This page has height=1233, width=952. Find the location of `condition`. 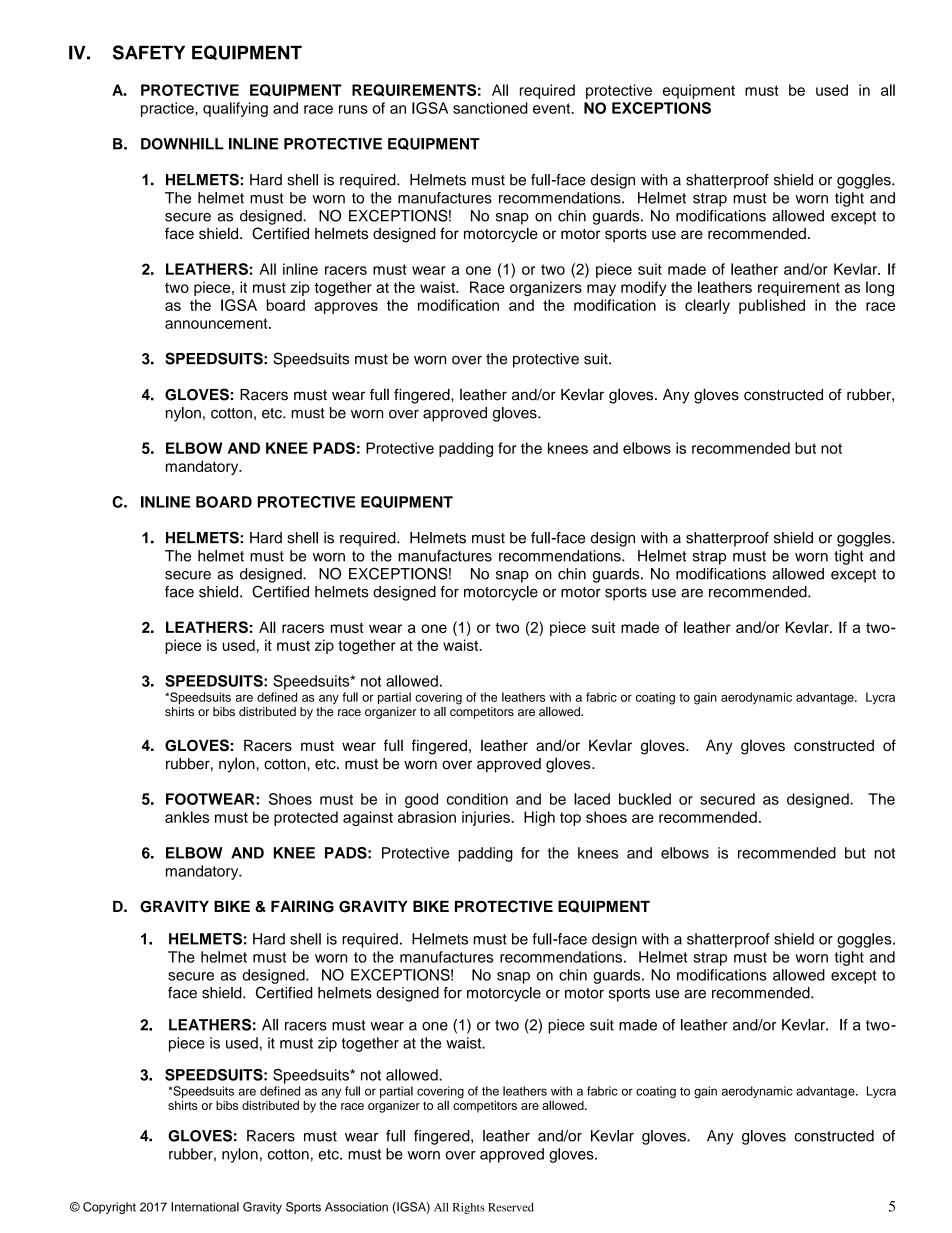

condition is located at coordinates (477, 799).
